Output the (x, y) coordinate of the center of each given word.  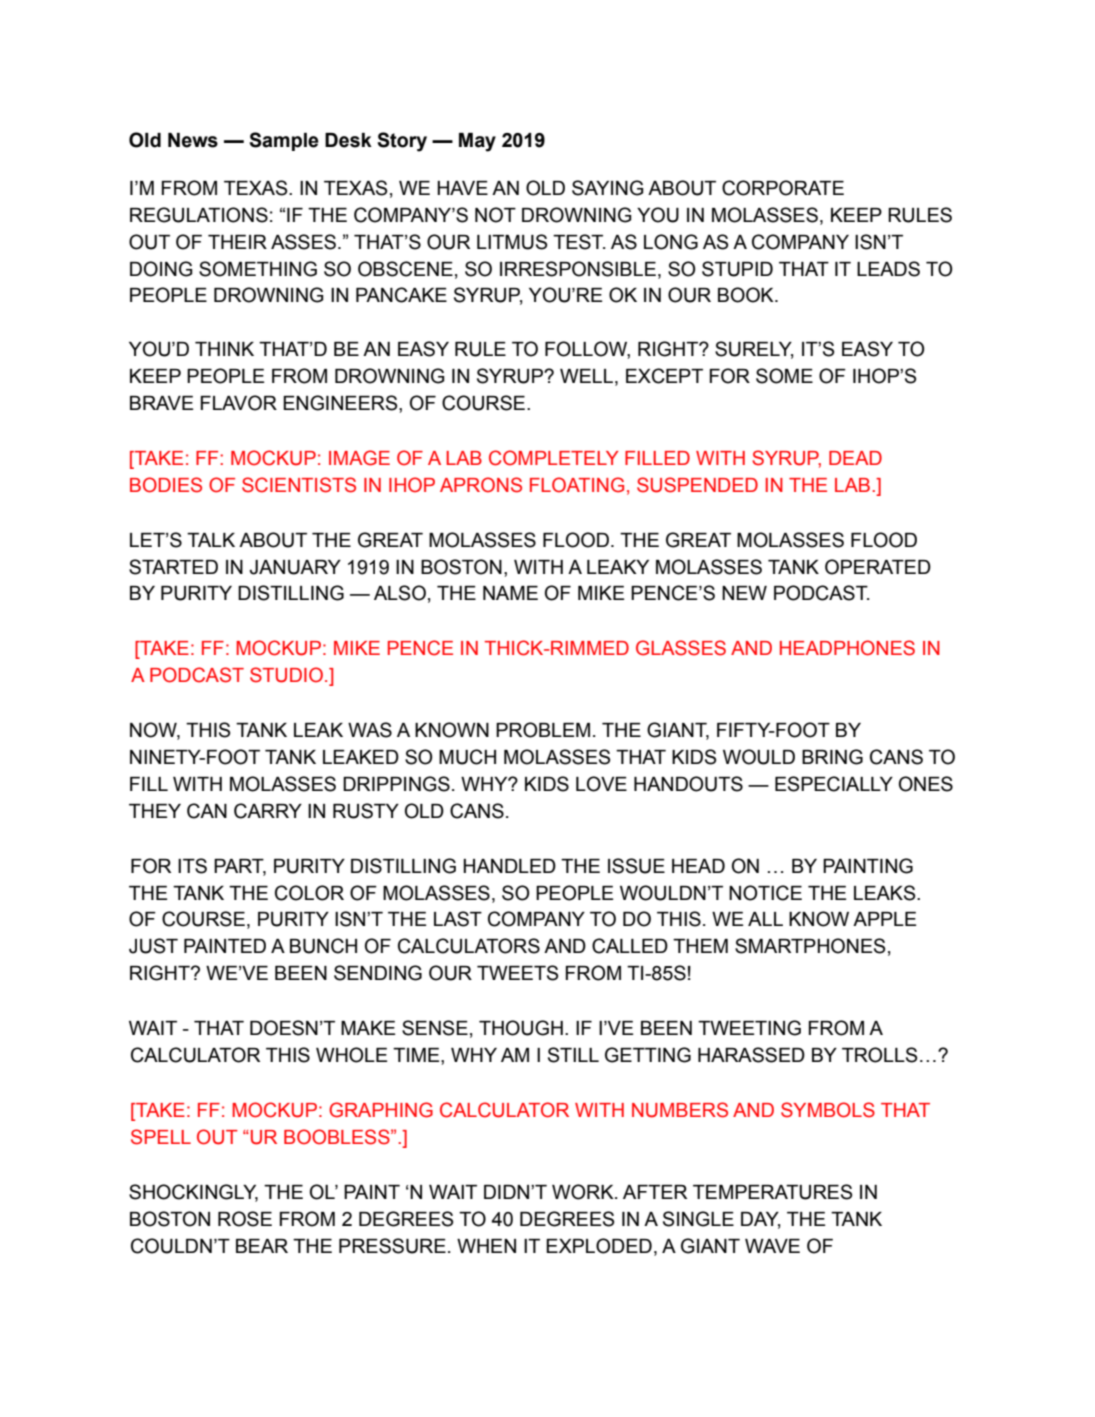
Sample (284, 141)
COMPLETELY (554, 458)
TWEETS (517, 973)
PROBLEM (543, 730)
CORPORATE (783, 188)
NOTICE (765, 893)
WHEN (486, 1246)
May (477, 142)
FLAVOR (239, 403)
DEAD (855, 458)
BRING (832, 757)
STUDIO (286, 675)
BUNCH (323, 946)
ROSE (245, 1219)
